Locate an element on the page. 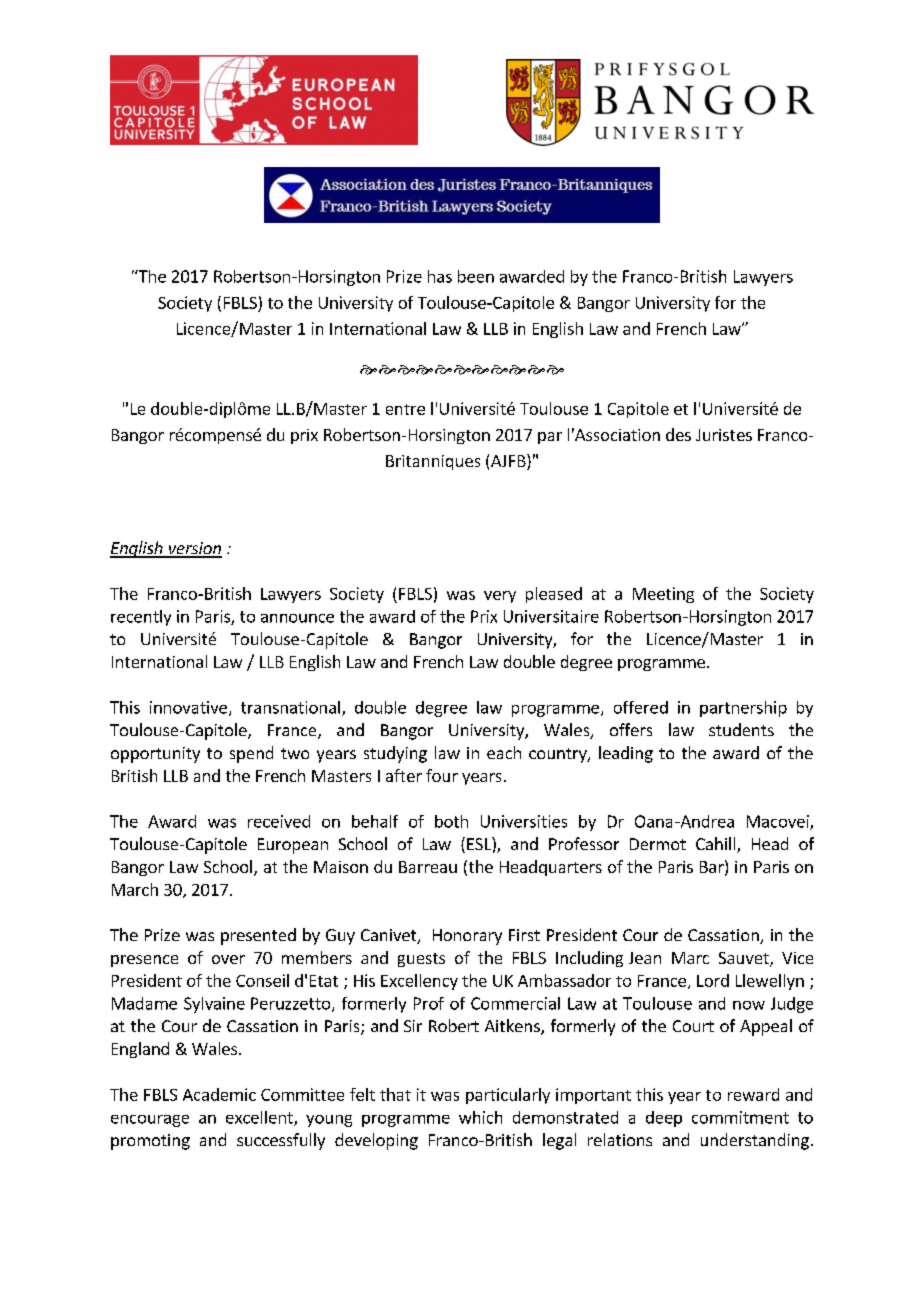 This page has width=924, height=1308. version is located at coordinates (194, 549).
